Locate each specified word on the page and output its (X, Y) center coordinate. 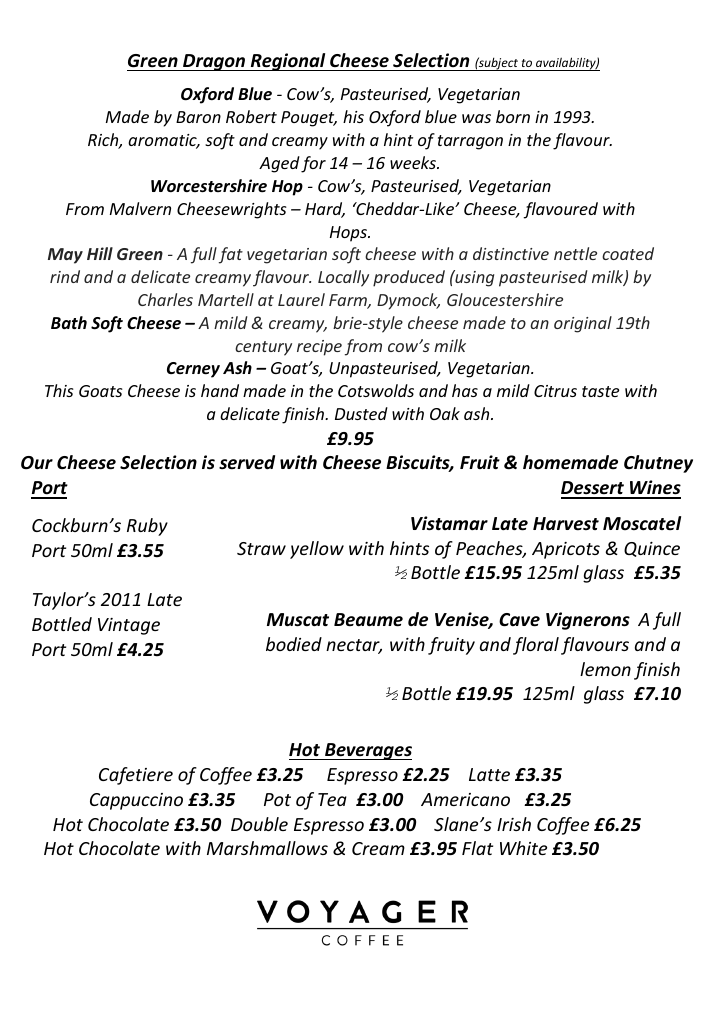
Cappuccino (136, 801)
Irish (514, 824)
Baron (198, 117)
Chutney (658, 464)
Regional (288, 62)
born (513, 116)
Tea (332, 799)
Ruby (147, 527)
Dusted (361, 413)
